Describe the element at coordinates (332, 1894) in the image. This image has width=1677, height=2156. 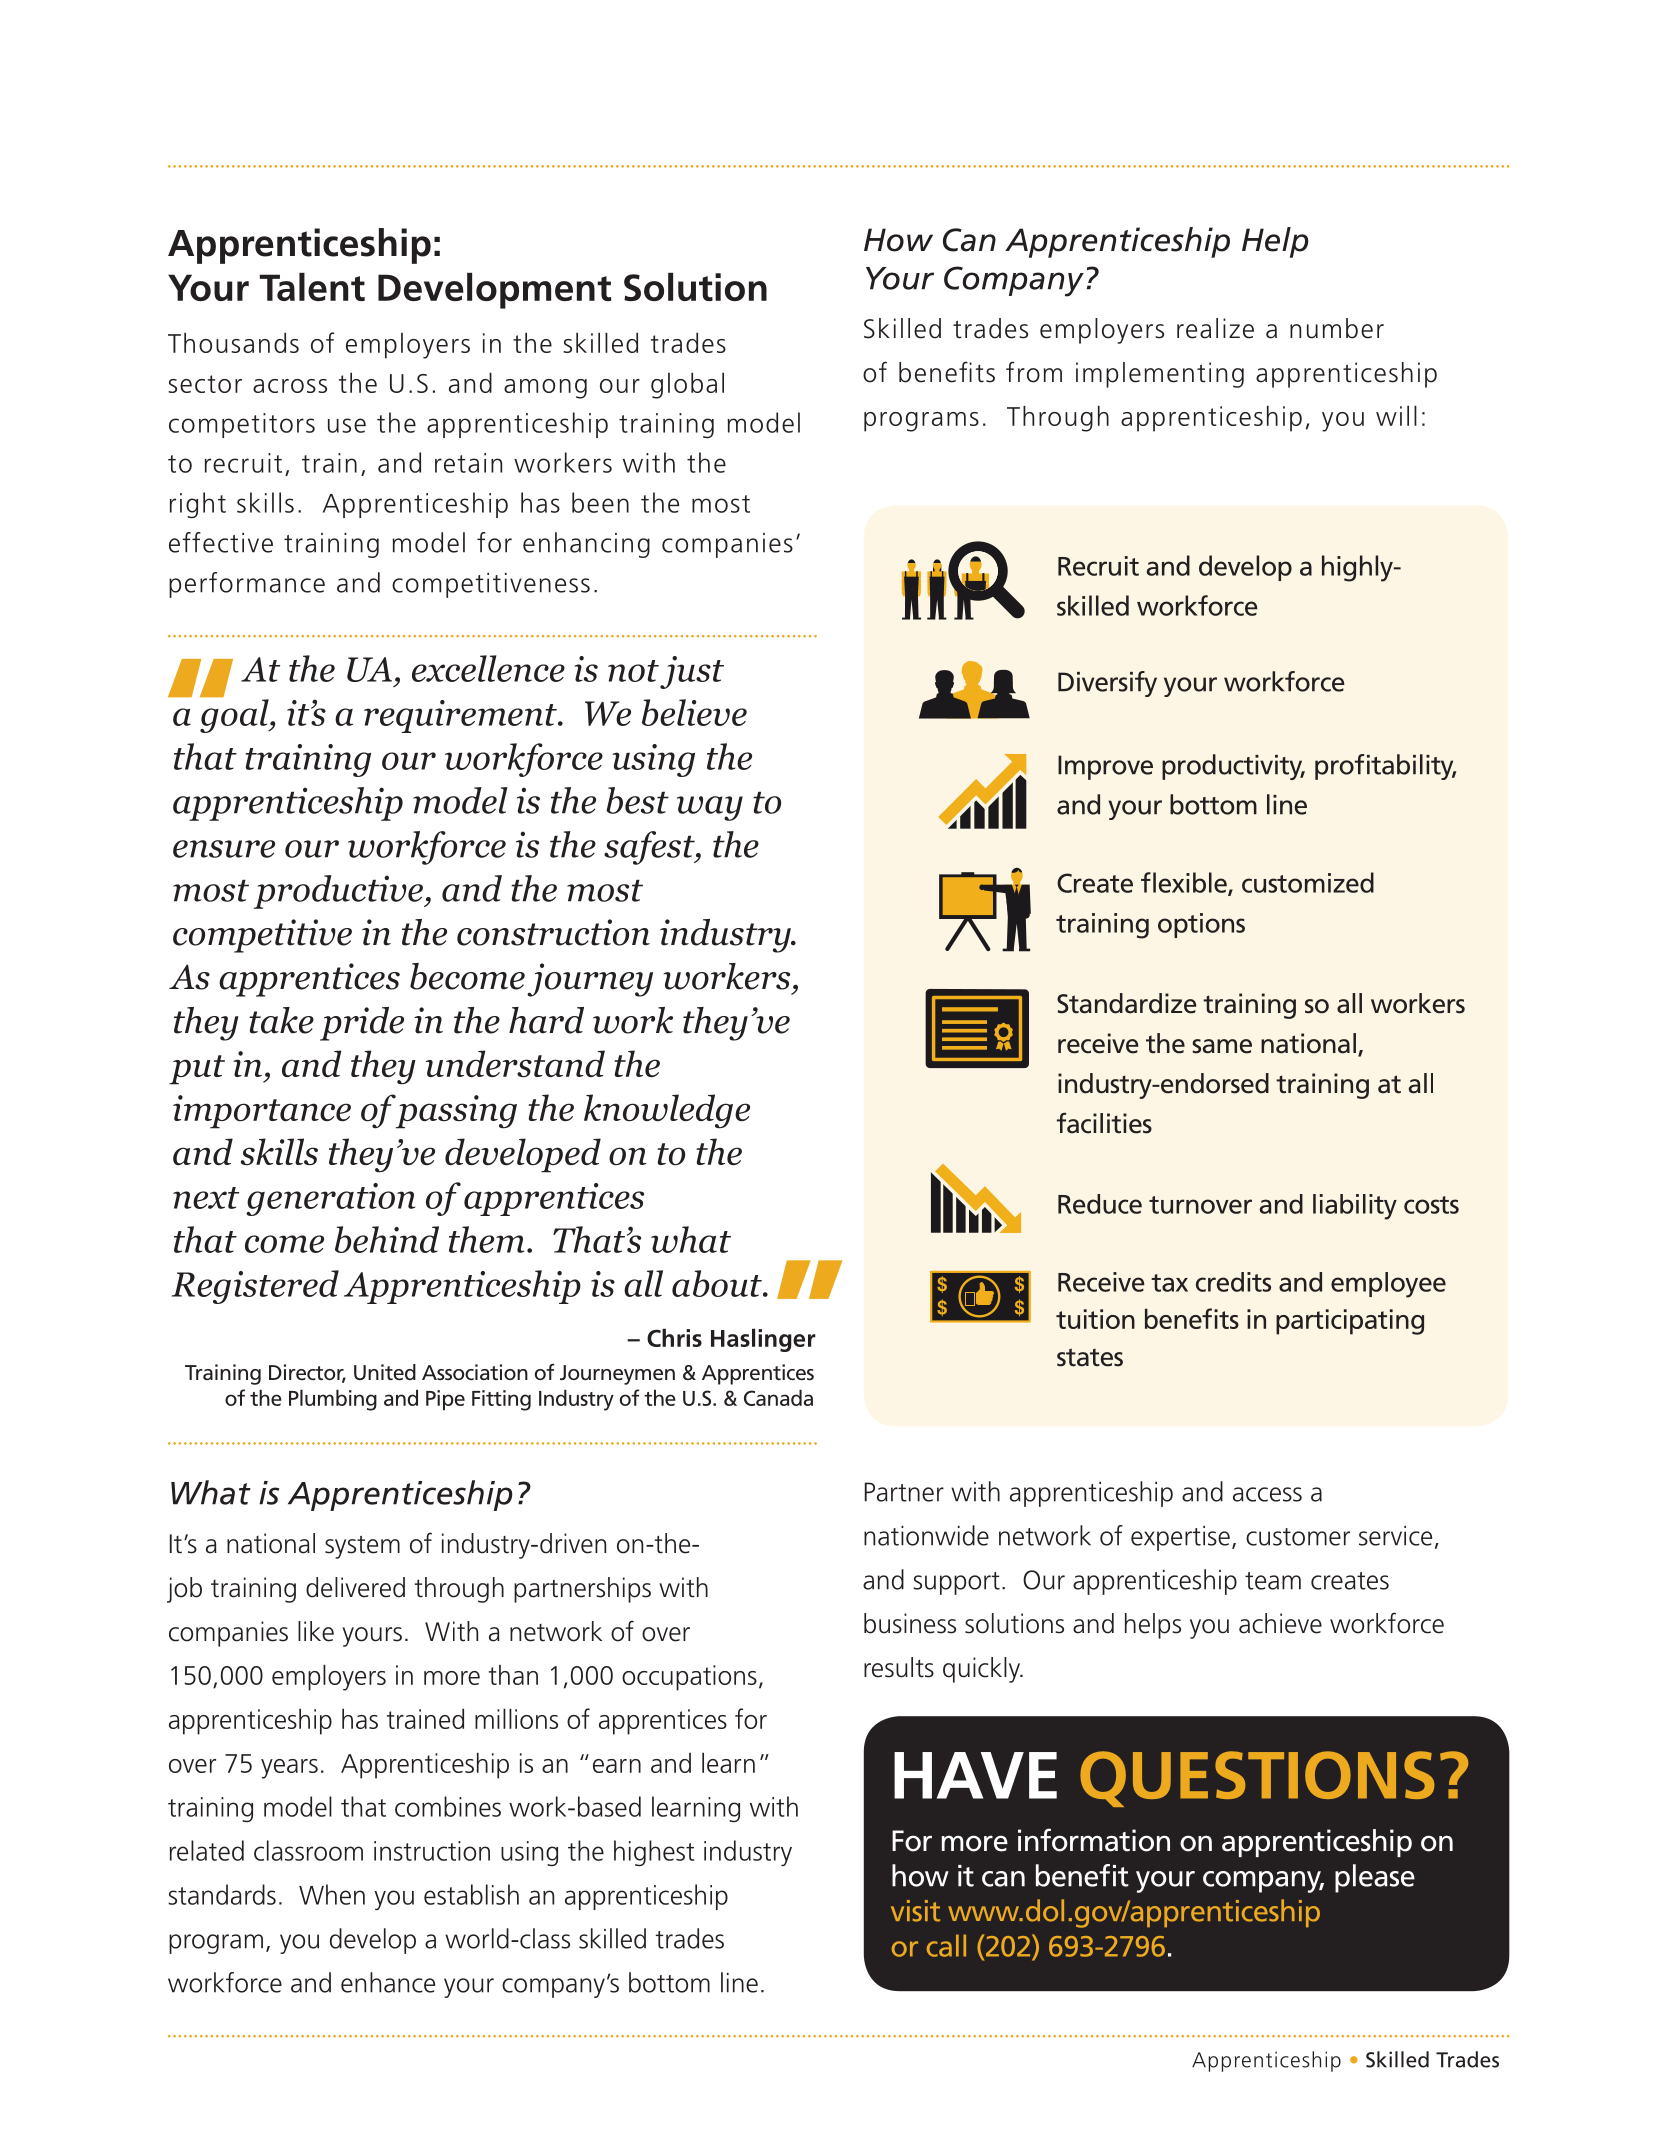
I see `When` at that location.
